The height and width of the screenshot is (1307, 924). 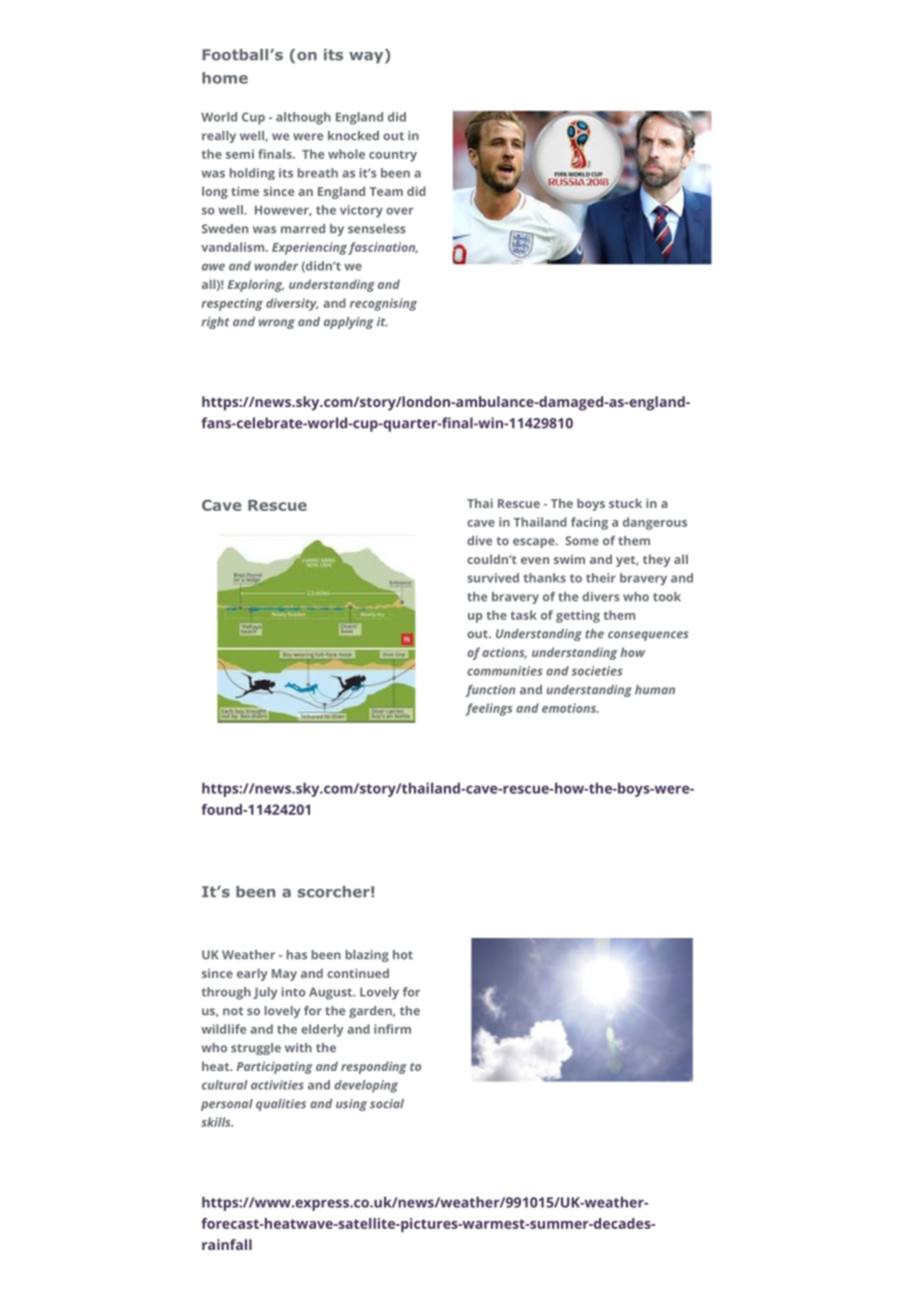 I want to click on their, so click(x=601, y=578).
